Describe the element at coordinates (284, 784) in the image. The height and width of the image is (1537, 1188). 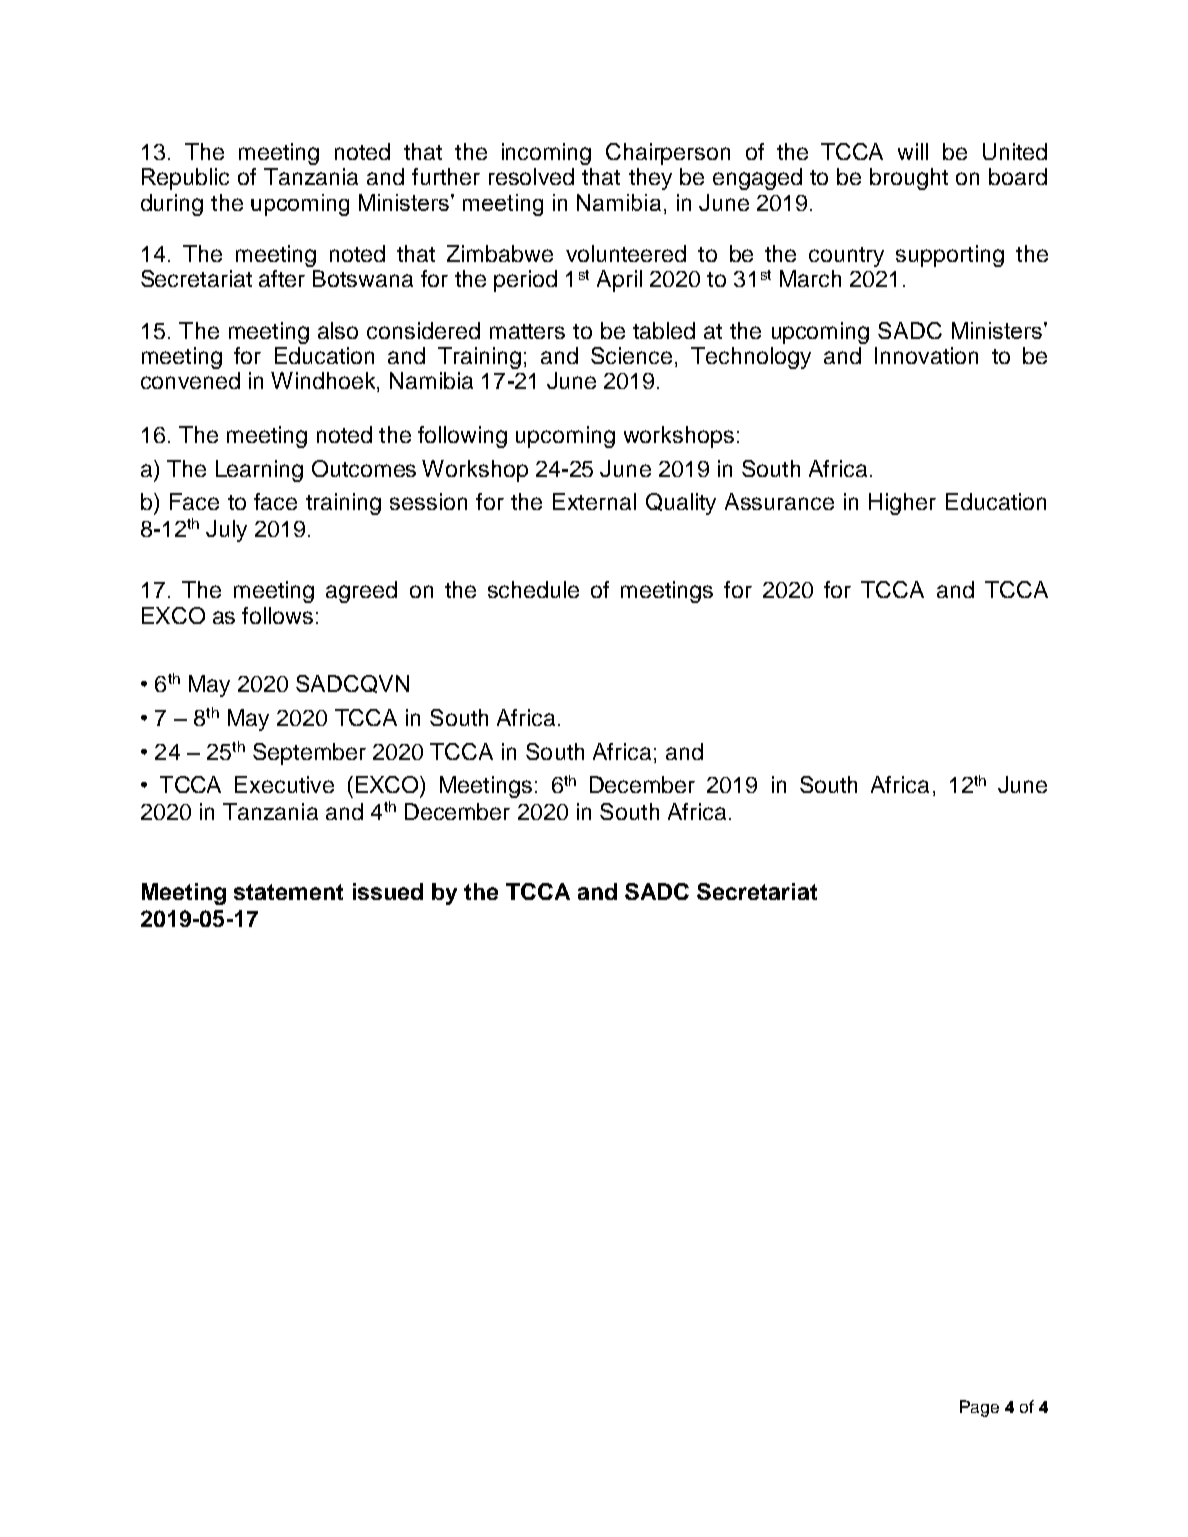
I see `Executive` at that location.
